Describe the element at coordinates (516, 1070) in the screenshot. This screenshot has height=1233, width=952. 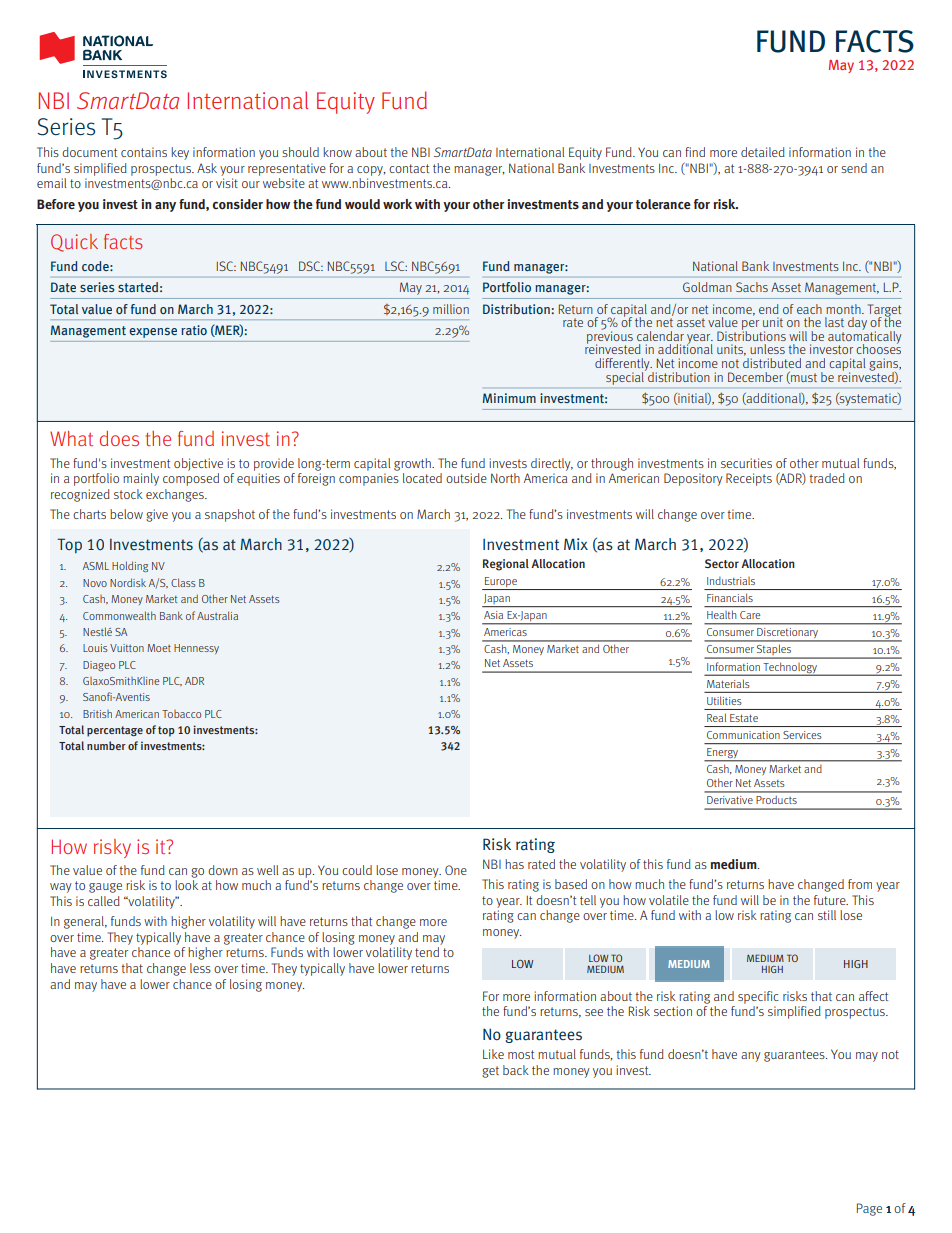
I see `back` at that location.
